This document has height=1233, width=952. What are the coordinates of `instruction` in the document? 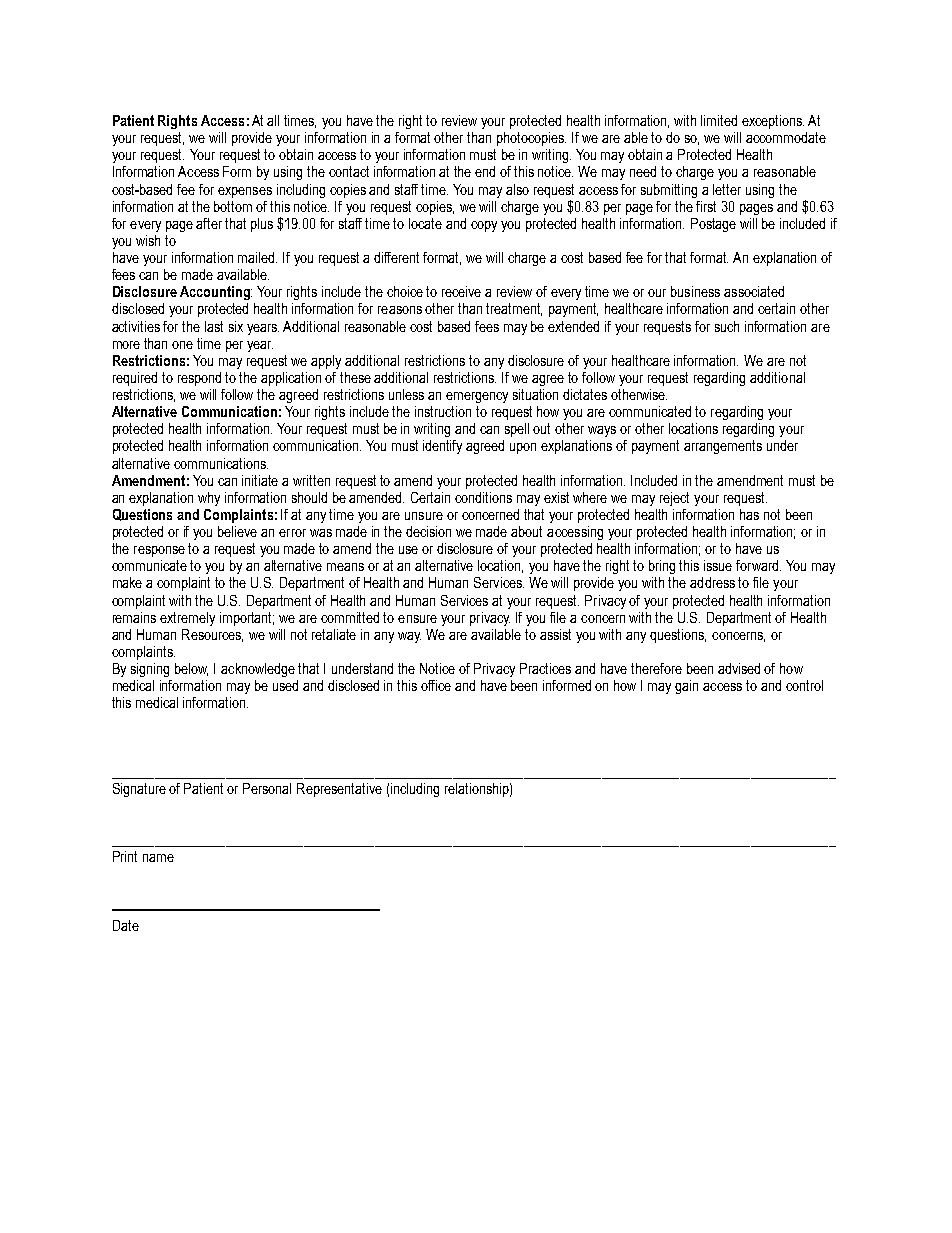 It's located at (443, 411).
